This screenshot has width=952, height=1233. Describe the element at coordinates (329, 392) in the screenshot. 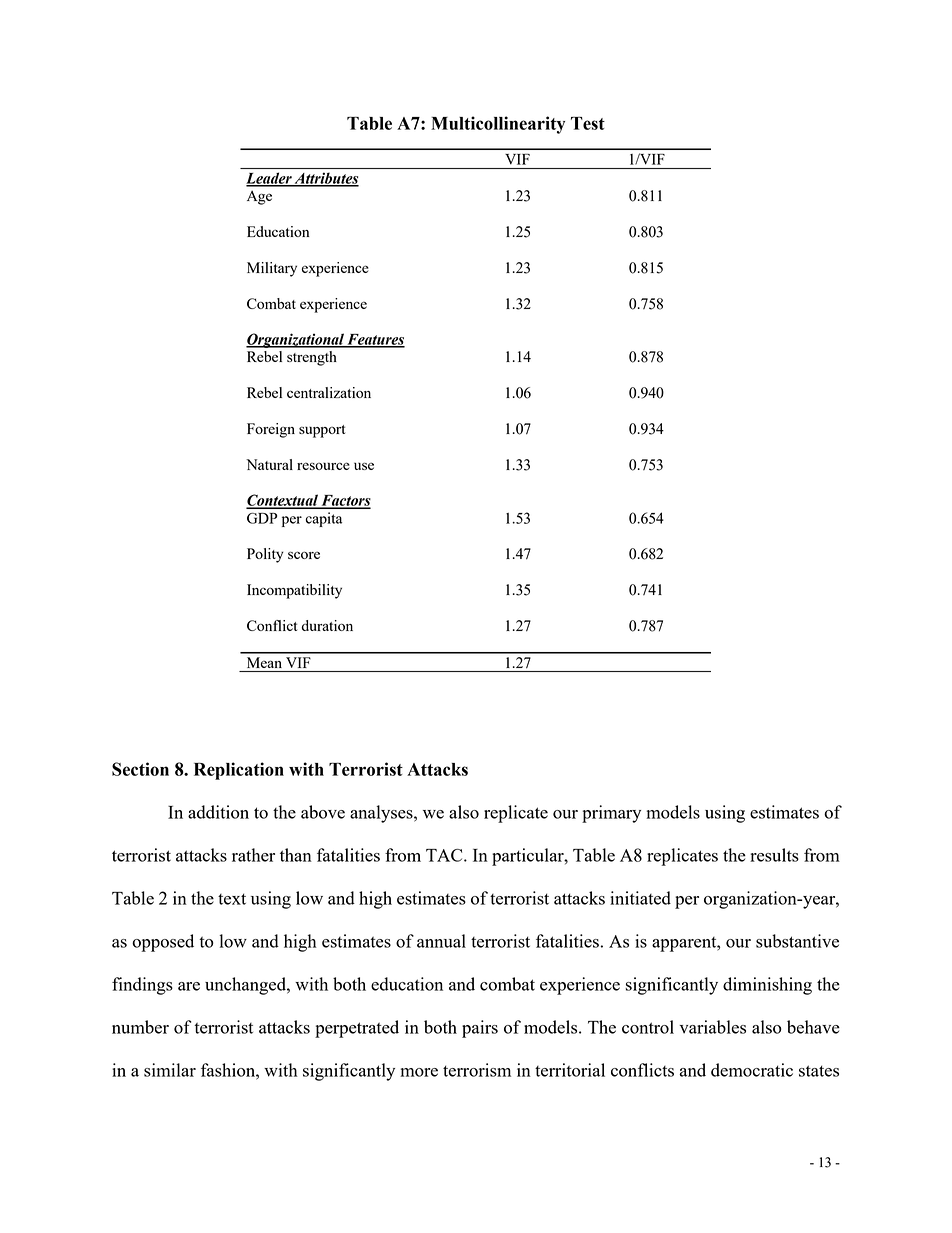

I see `centralization` at that location.
